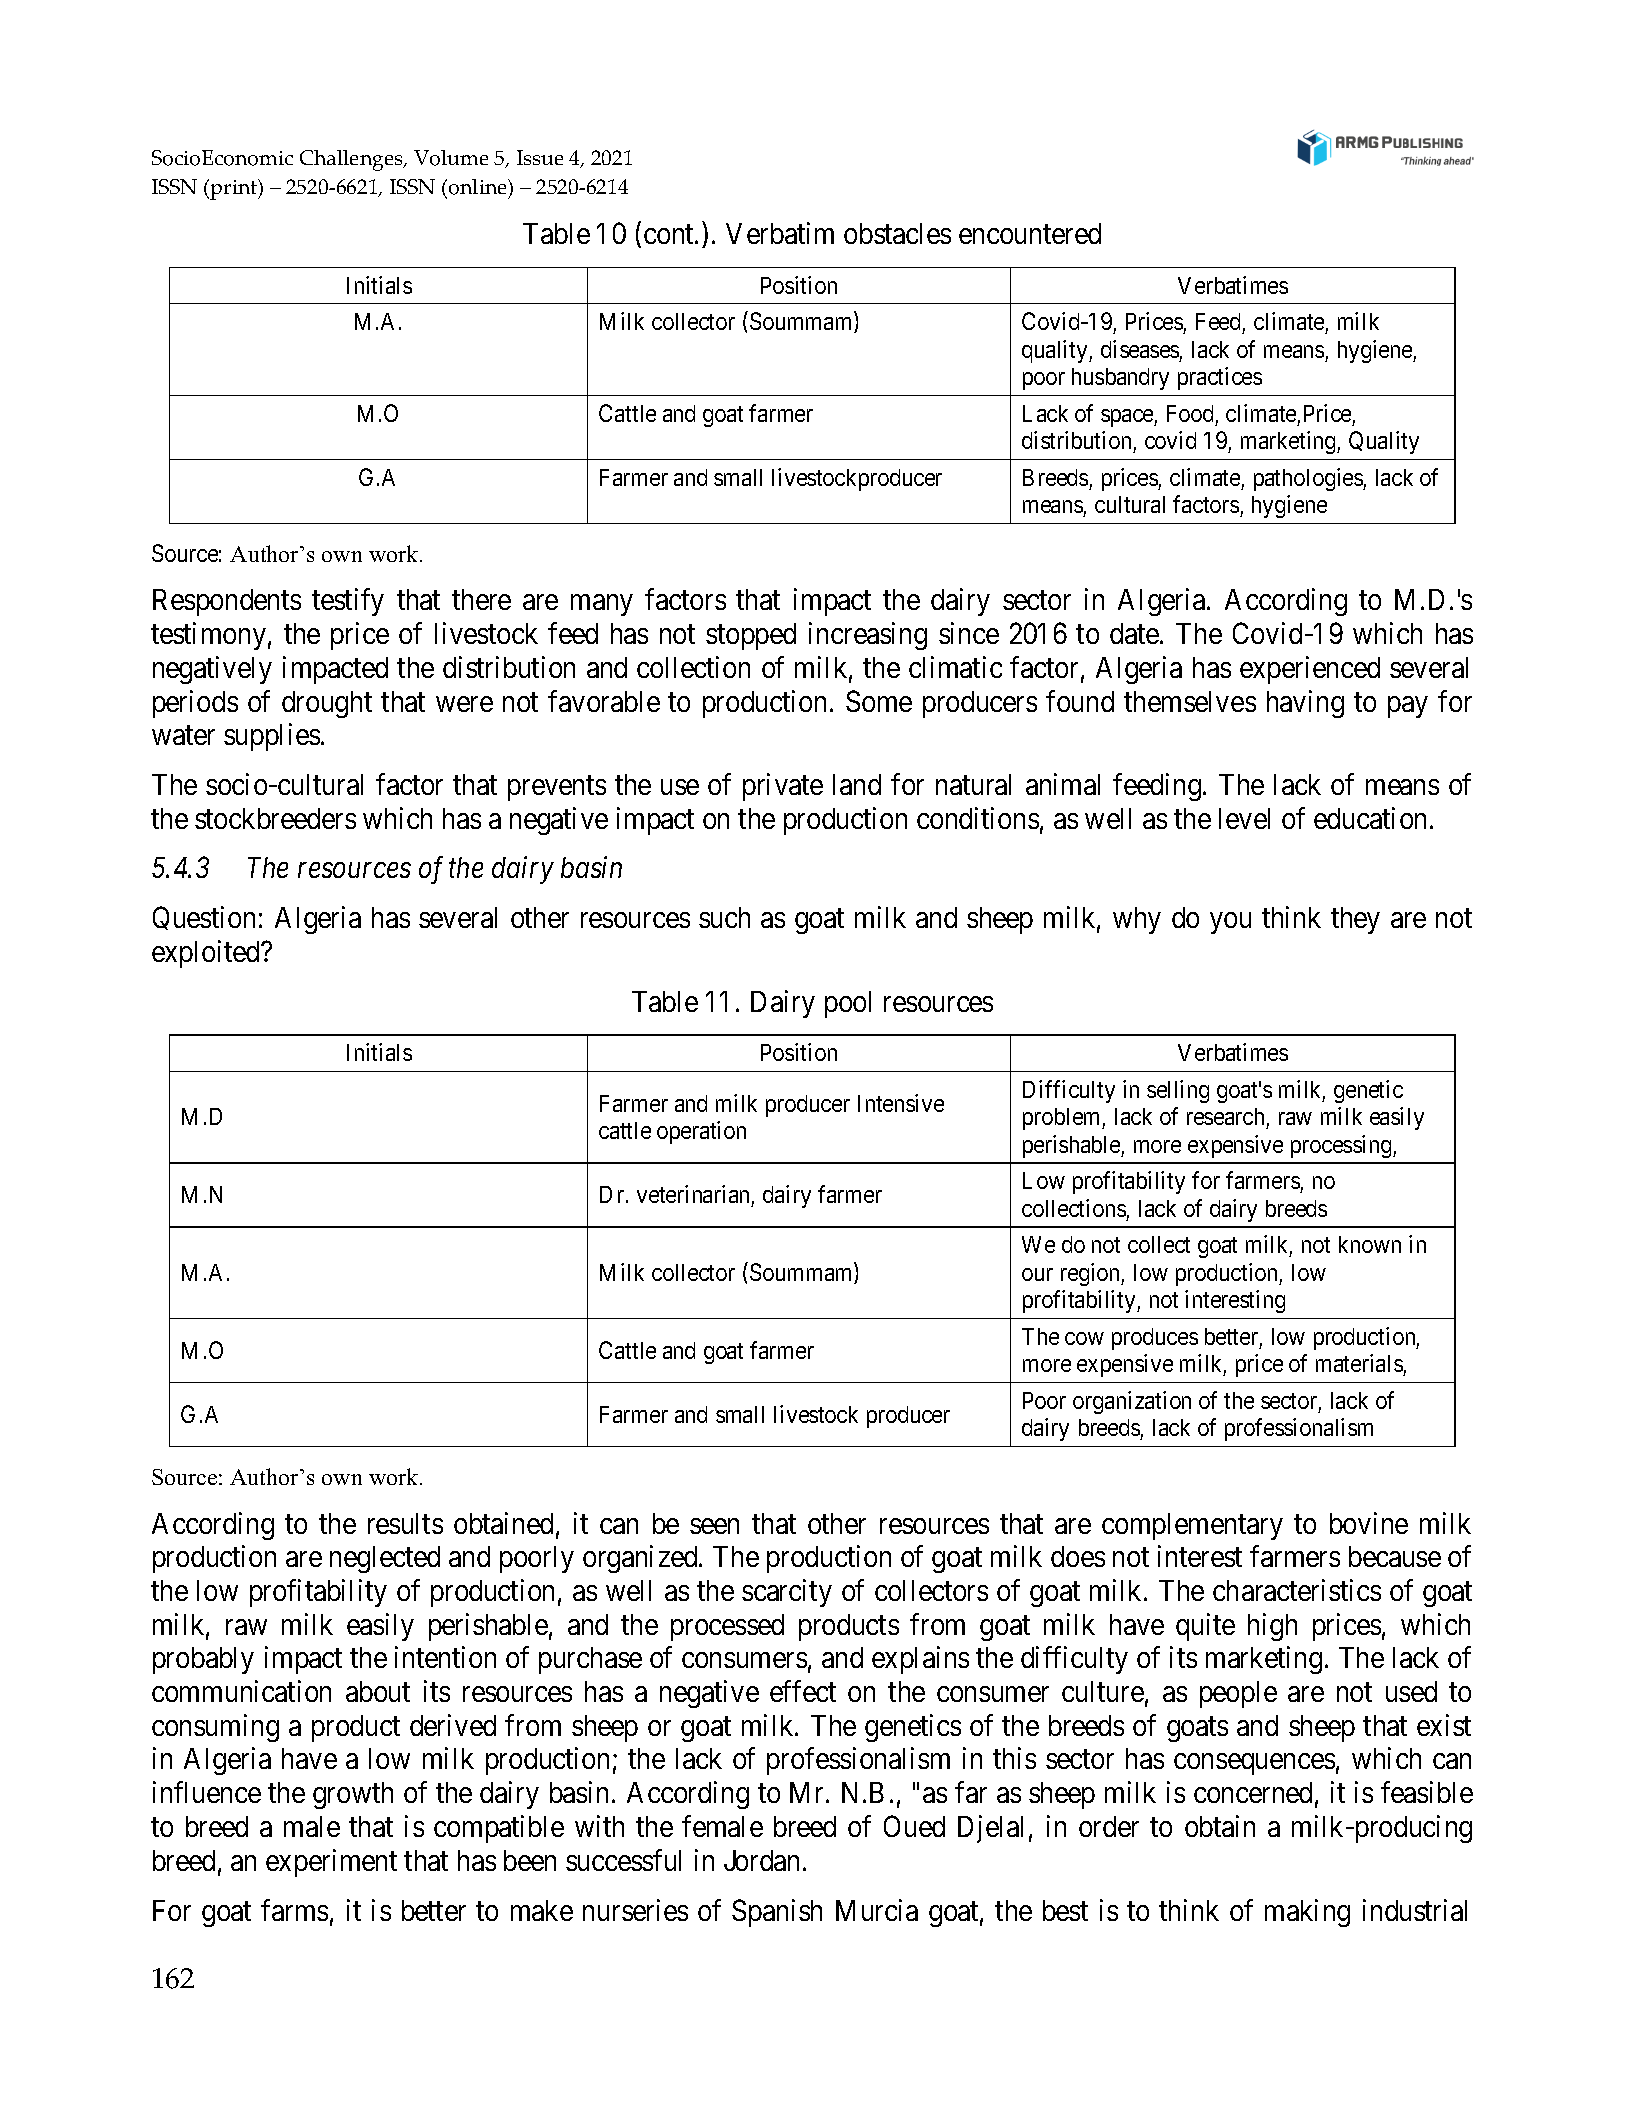  I want to click on supplies, so click(272, 737).
